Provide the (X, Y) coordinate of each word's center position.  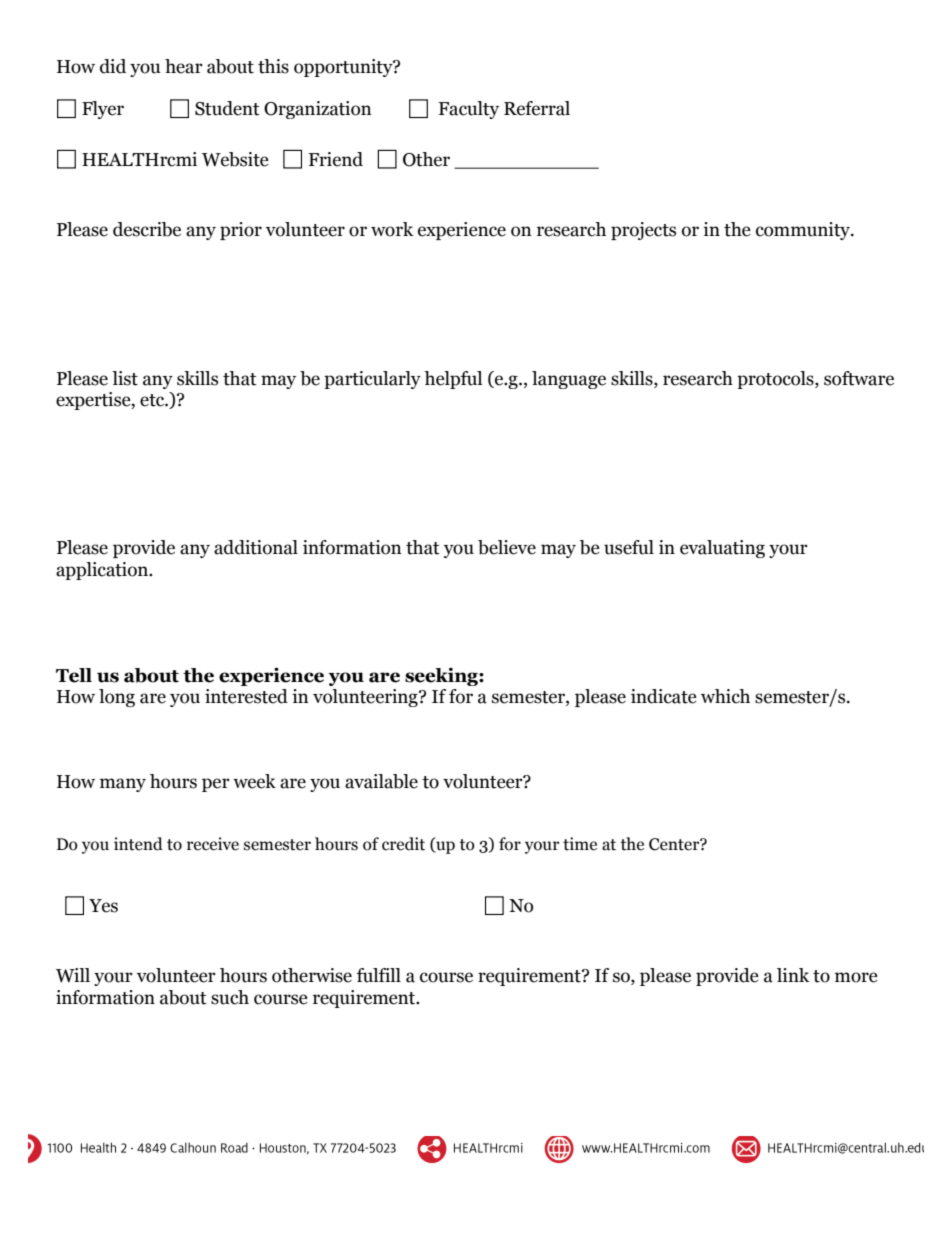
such (230, 997)
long (117, 698)
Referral (537, 108)
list (125, 378)
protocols (776, 380)
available (381, 781)
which (725, 696)
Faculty (468, 110)
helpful (453, 380)
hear (184, 66)
